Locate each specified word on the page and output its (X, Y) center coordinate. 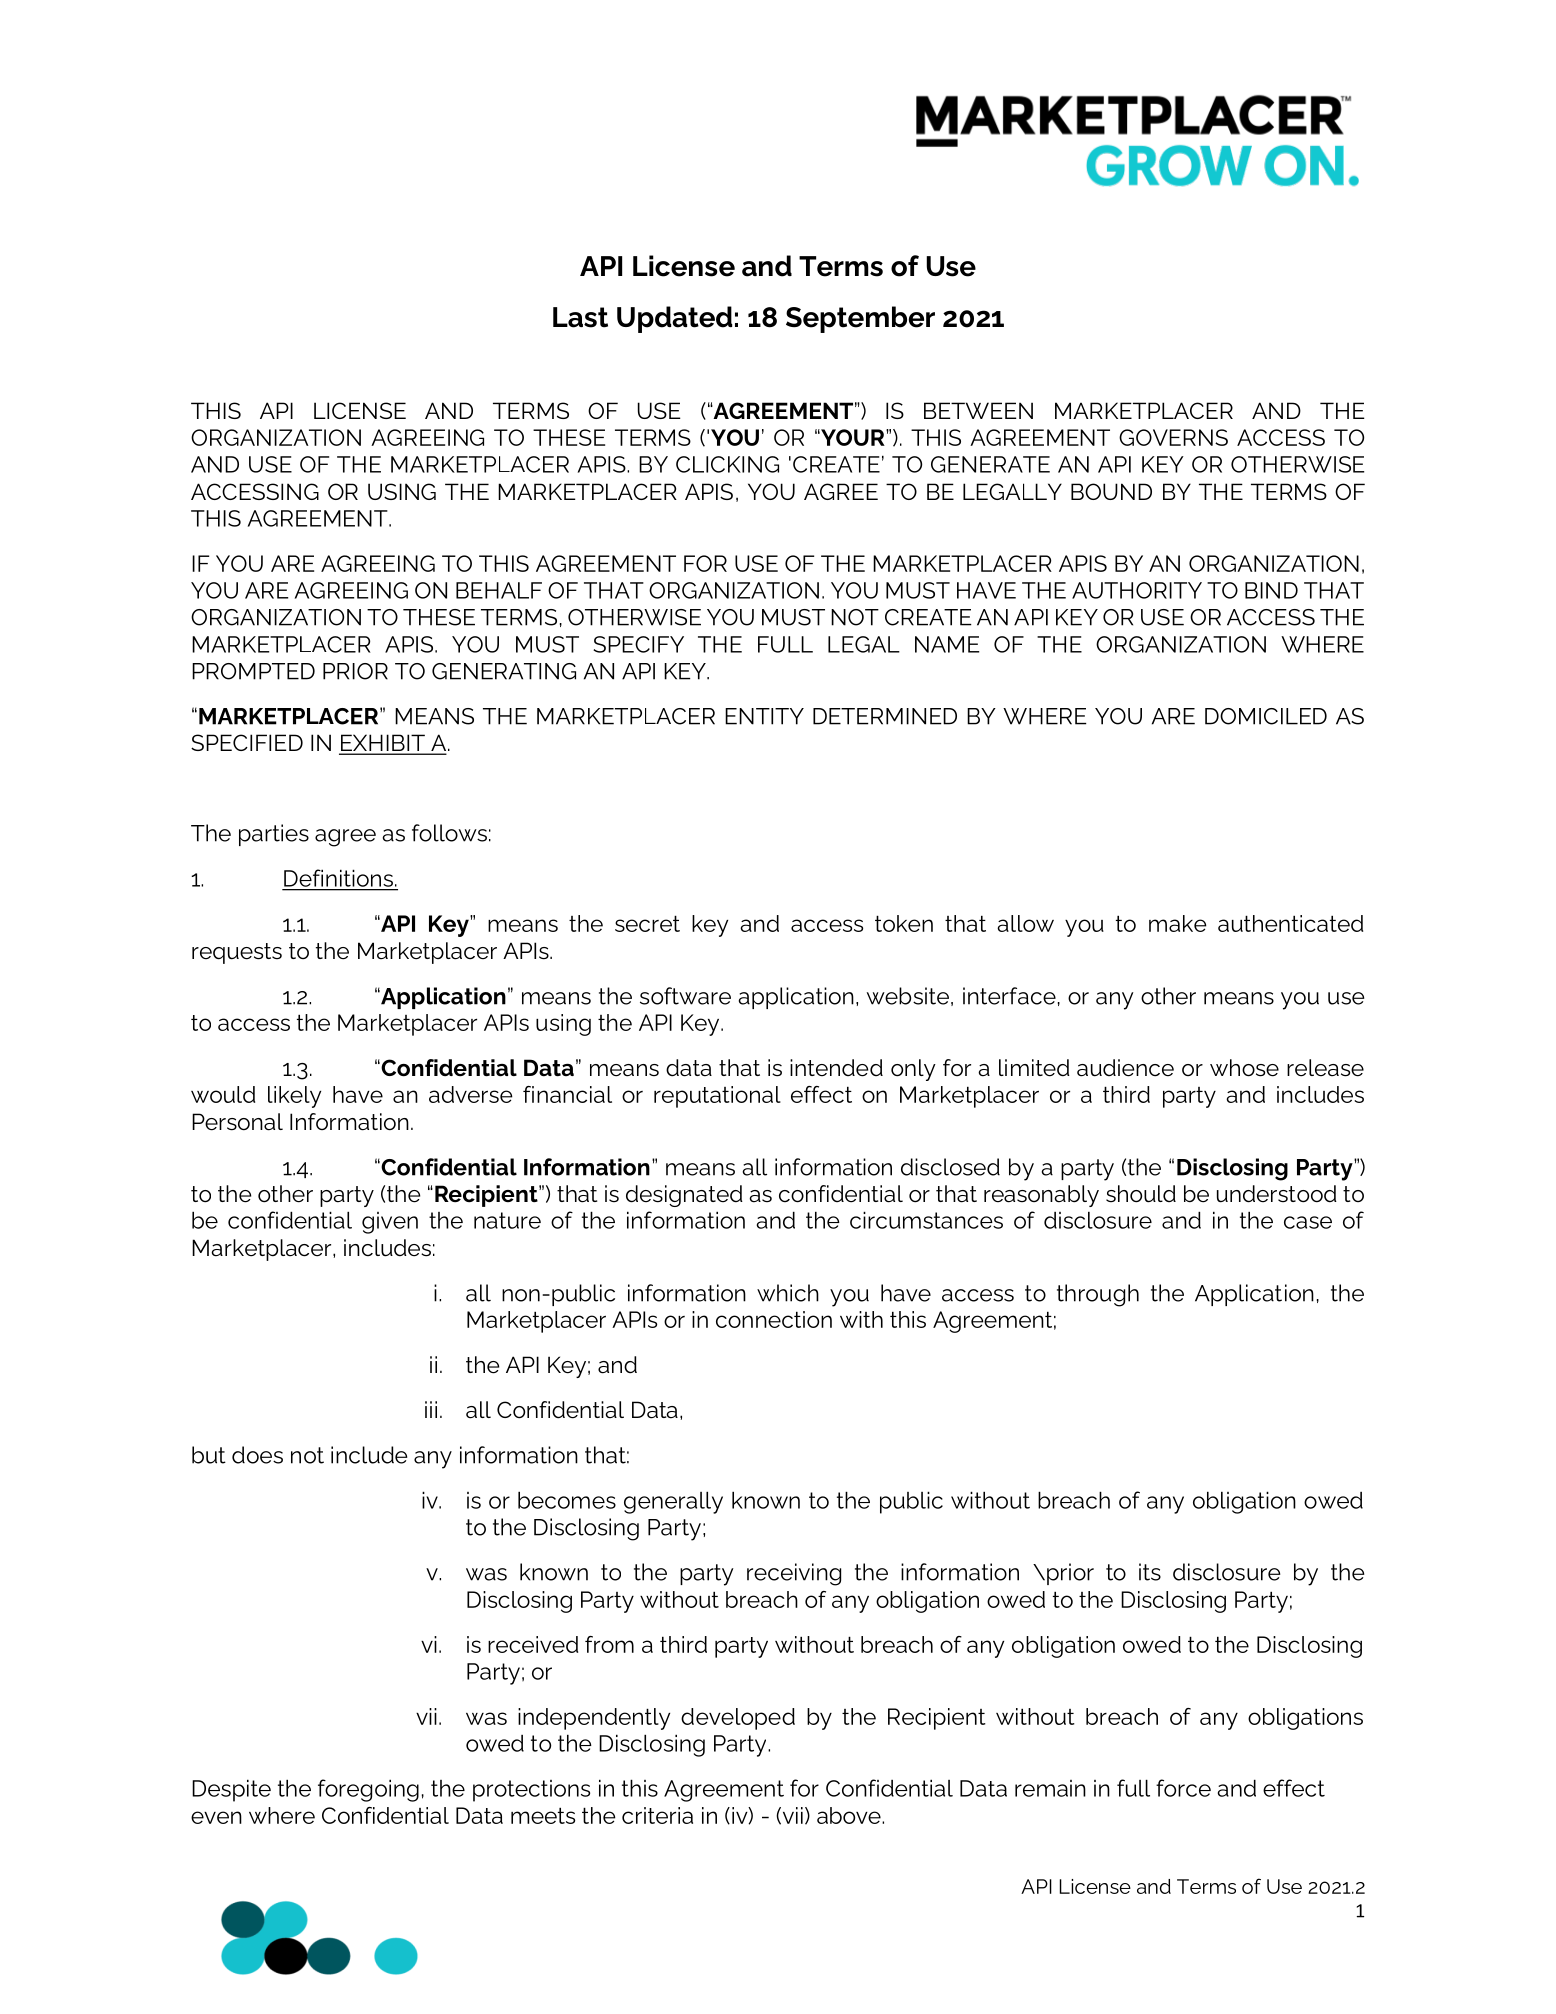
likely (294, 1097)
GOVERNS (1173, 437)
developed (738, 1719)
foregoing (368, 1790)
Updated (674, 319)
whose (1244, 1068)
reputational (717, 1097)
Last (580, 317)
